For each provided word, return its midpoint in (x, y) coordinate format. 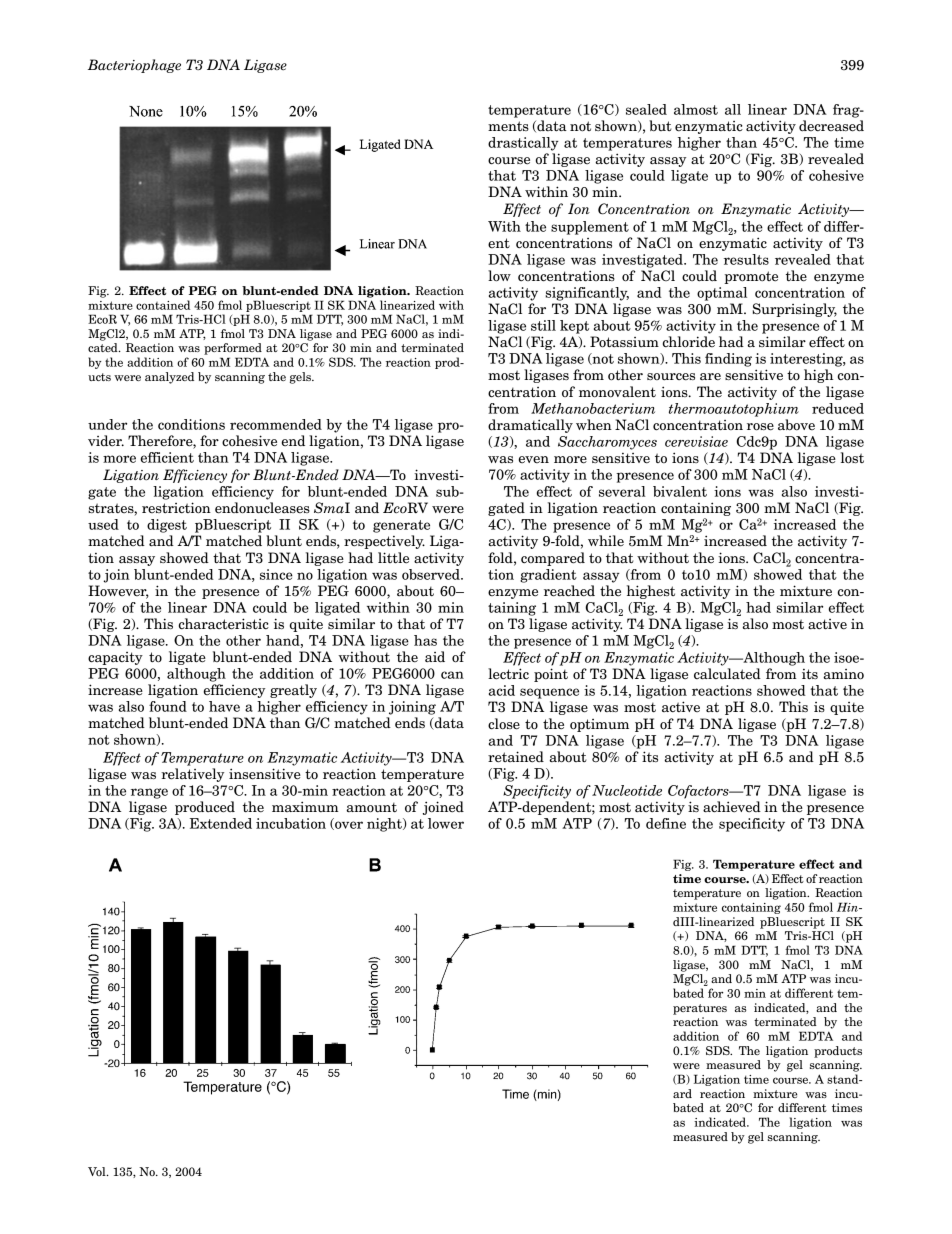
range (149, 793)
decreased (831, 126)
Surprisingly (795, 310)
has (425, 640)
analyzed (169, 378)
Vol (98, 1171)
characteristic (224, 624)
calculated (727, 674)
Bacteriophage (134, 66)
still (543, 325)
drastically (523, 144)
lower (446, 823)
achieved (732, 807)
